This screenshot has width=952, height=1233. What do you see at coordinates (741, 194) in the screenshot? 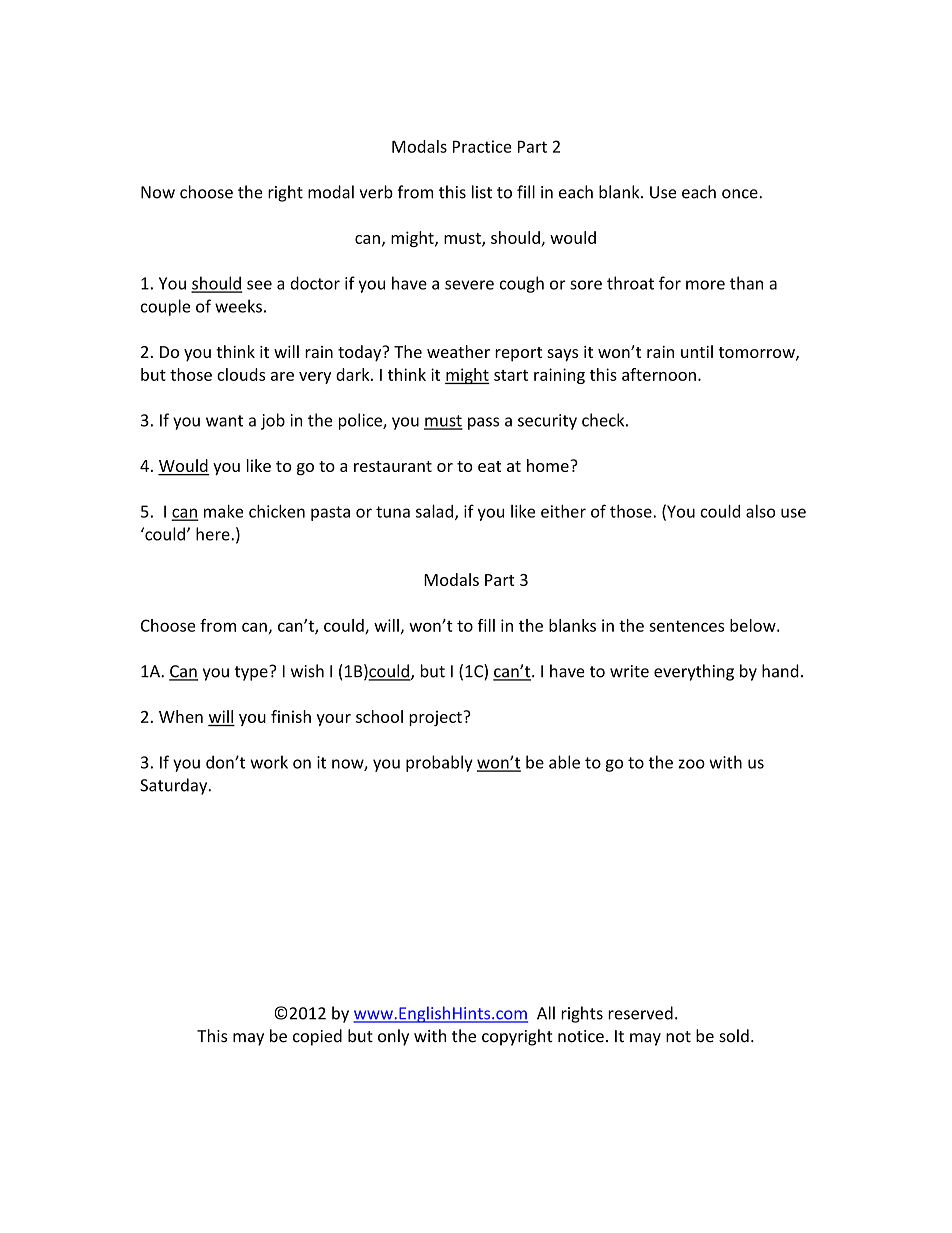
I see `once` at bounding box center [741, 194].
